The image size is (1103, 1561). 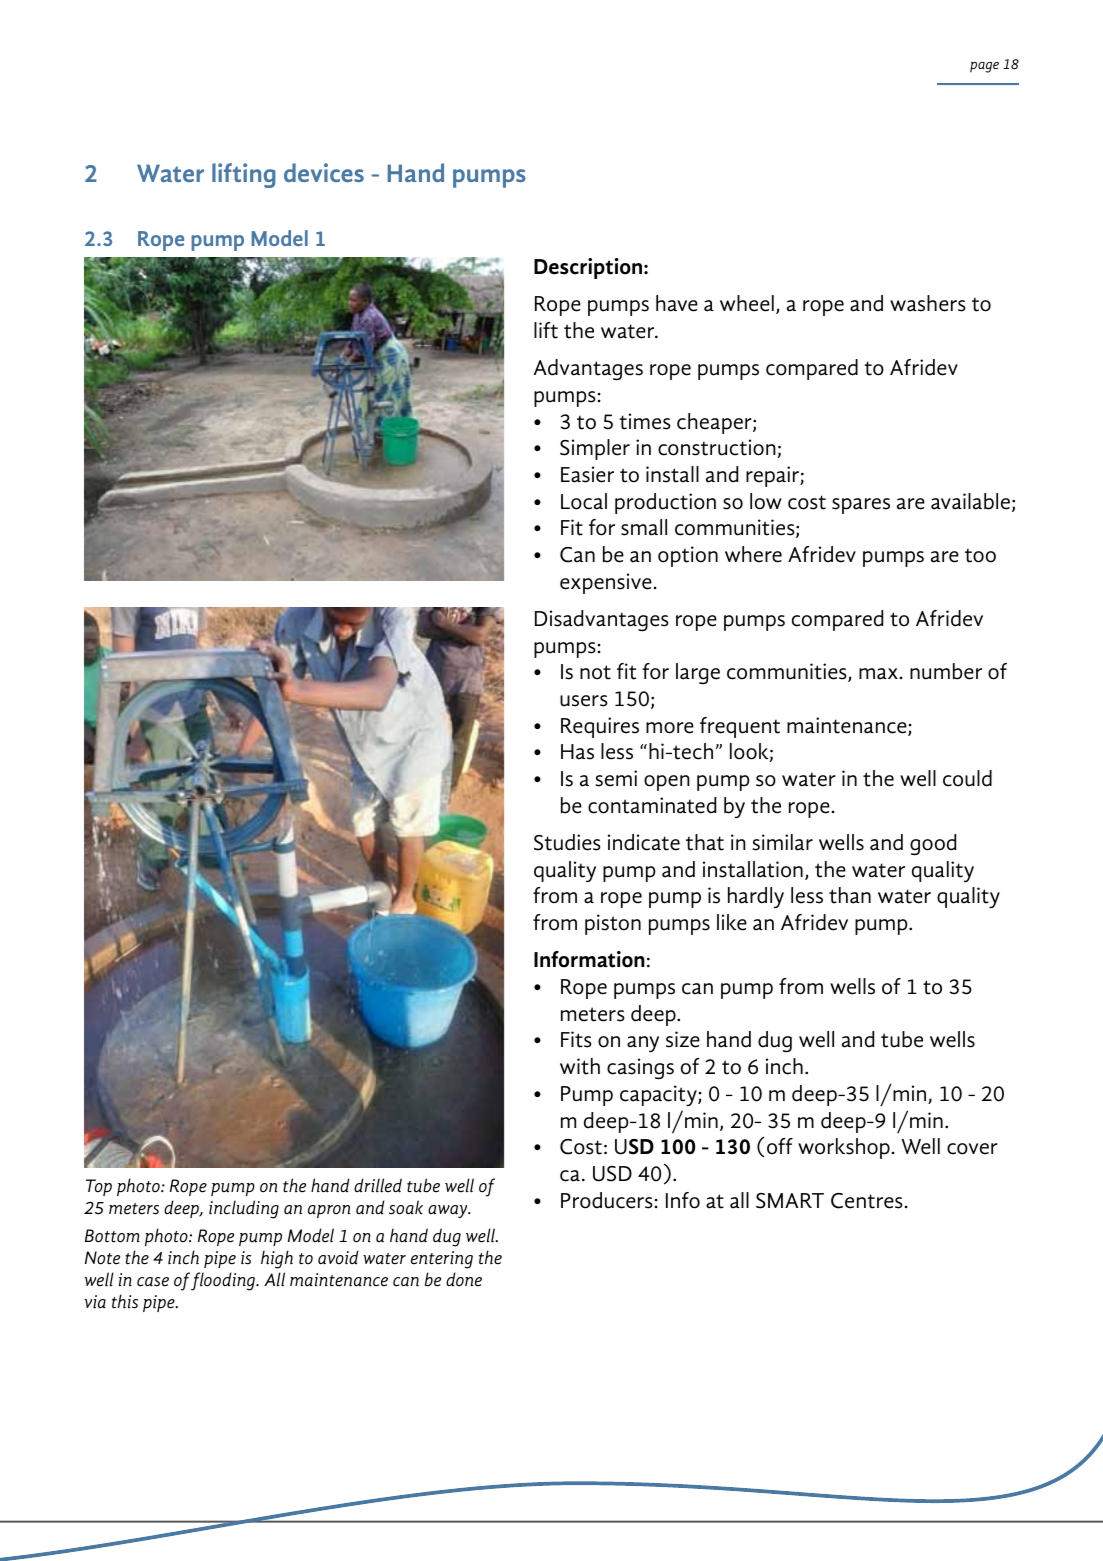 What do you see at coordinates (677, 303) in the screenshot?
I see `have` at bounding box center [677, 303].
